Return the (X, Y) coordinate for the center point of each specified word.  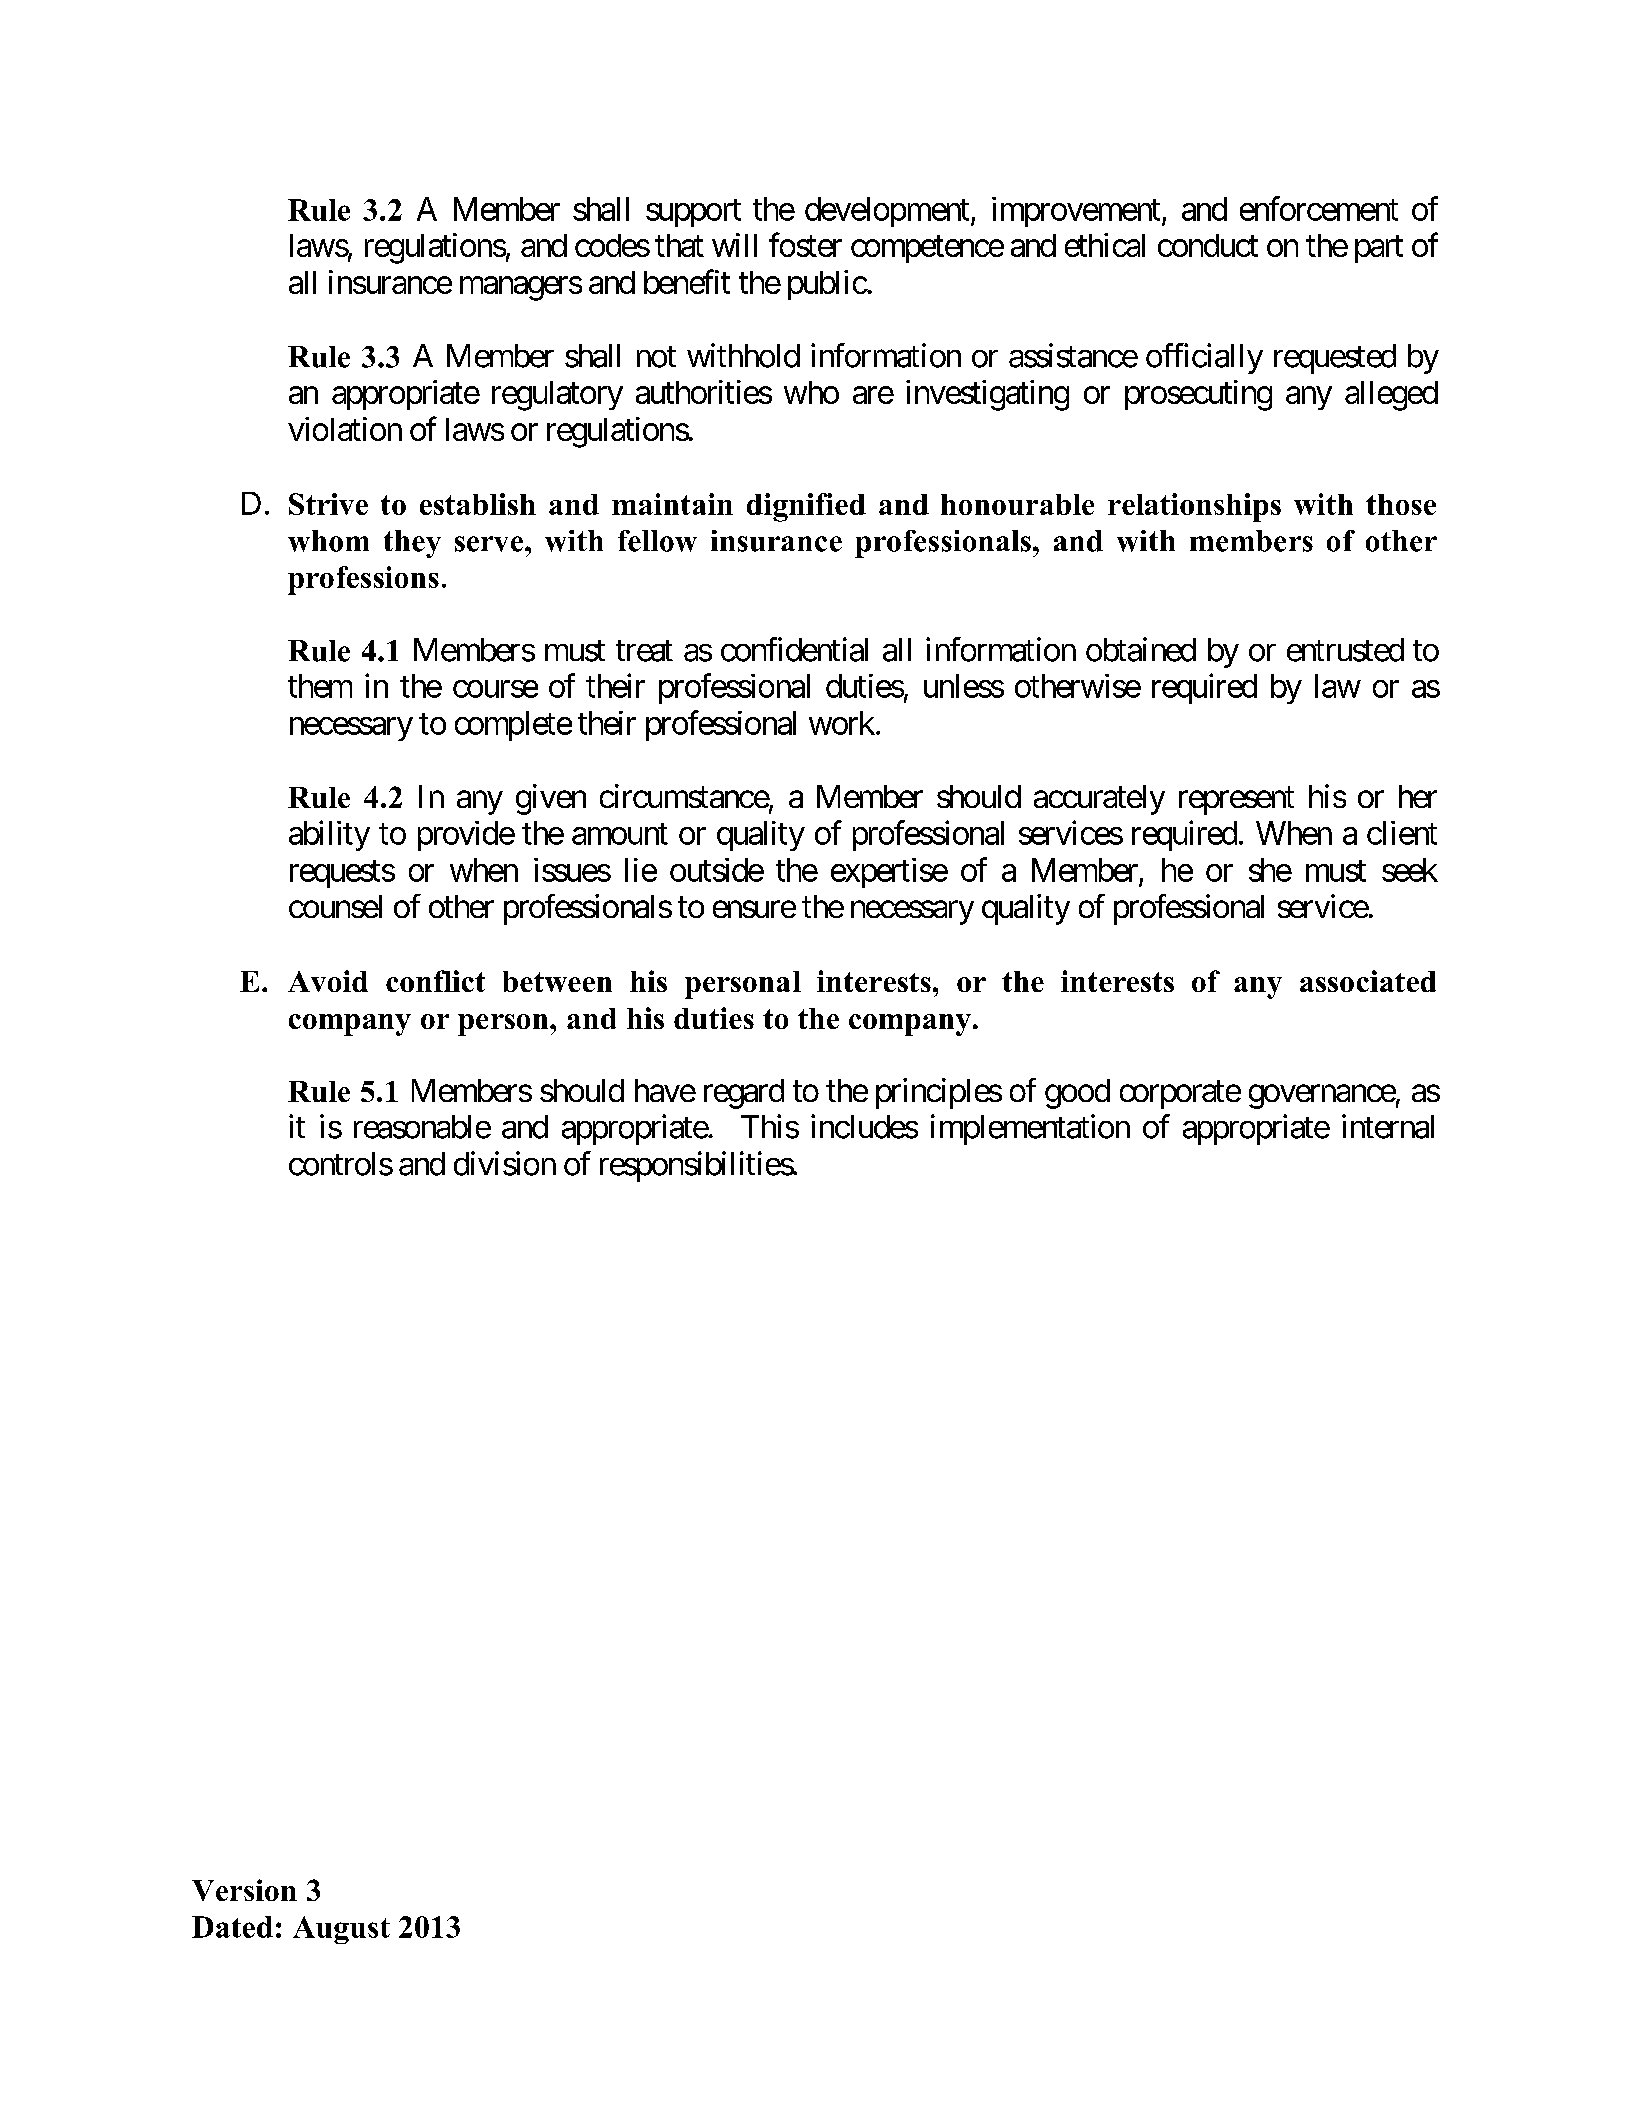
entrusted (1345, 650)
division (505, 1163)
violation (345, 429)
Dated (232, 1927)
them (320, 686)
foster (805, 245)
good (1077, 1094)
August (341, 1930)
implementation (1030, 1129)
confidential (794, 649)
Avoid (328, 981)
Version (244, 1890)
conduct (1208, 245)
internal (1388, 1126)
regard (744, 1094)
